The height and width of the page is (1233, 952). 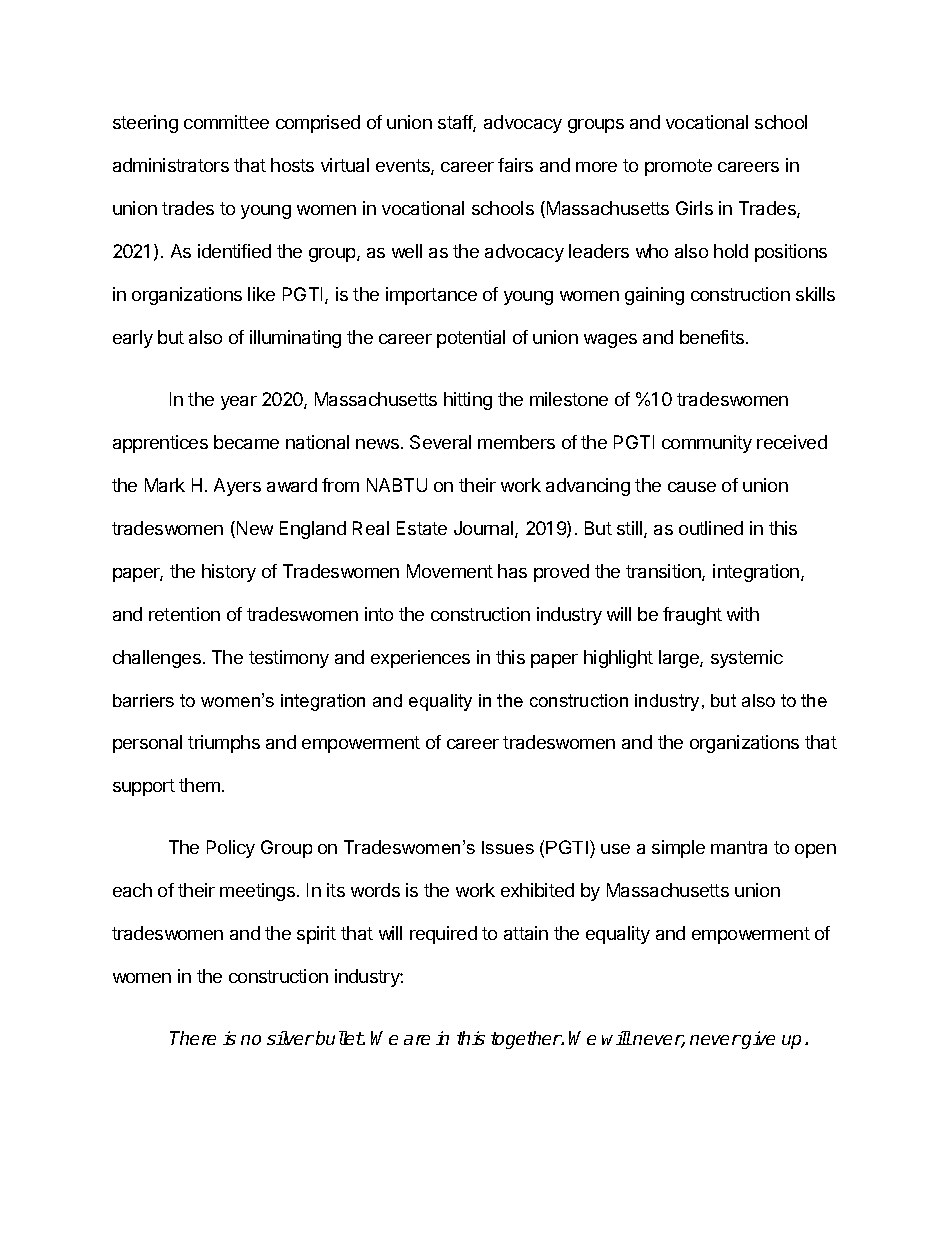 I want to click on Ayers, so click(x=237, y=487).
